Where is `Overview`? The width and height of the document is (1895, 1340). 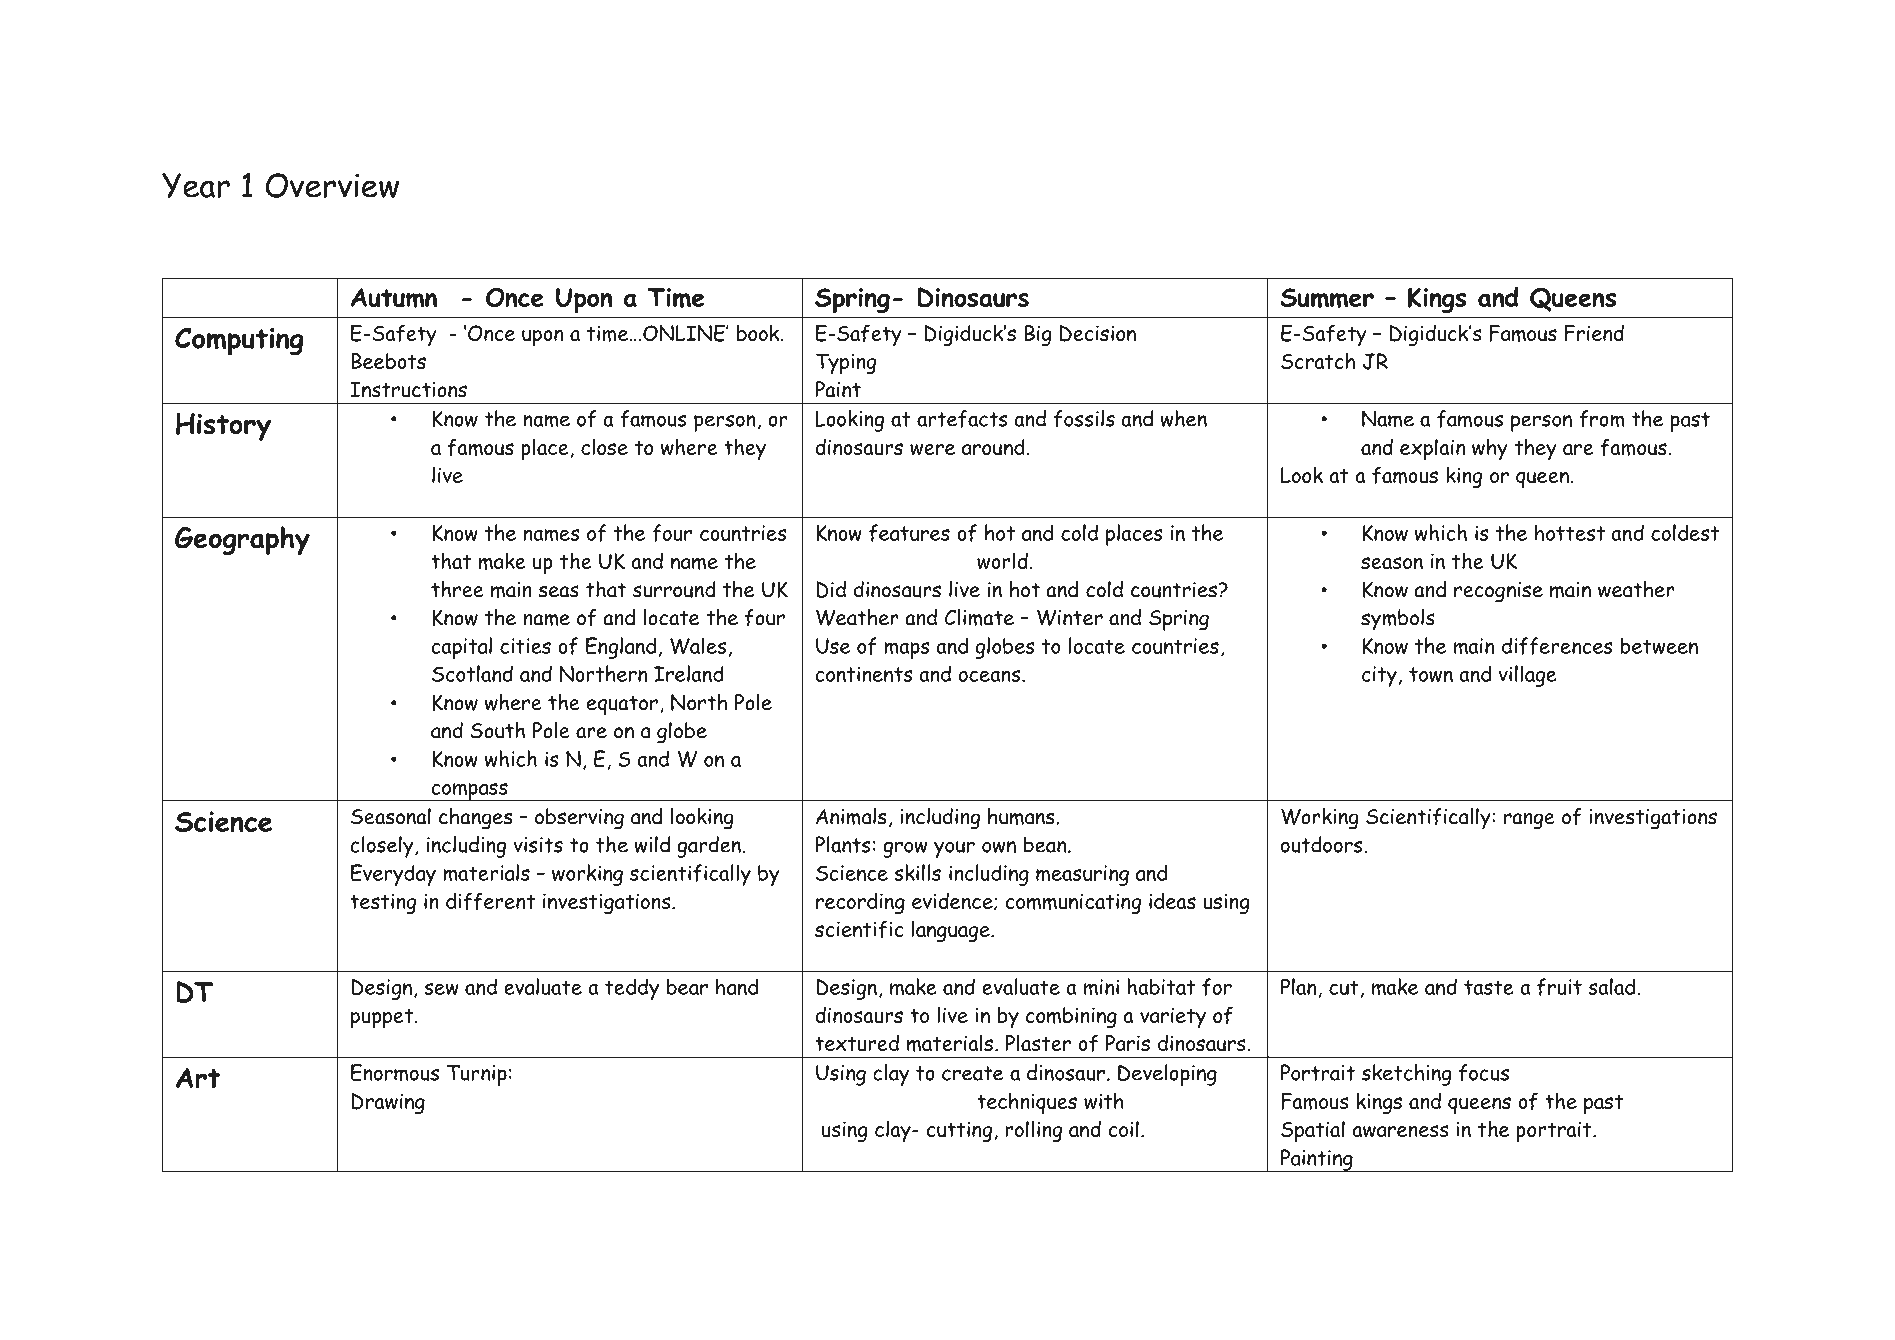
Overview is located at coordinates (332, 185).
